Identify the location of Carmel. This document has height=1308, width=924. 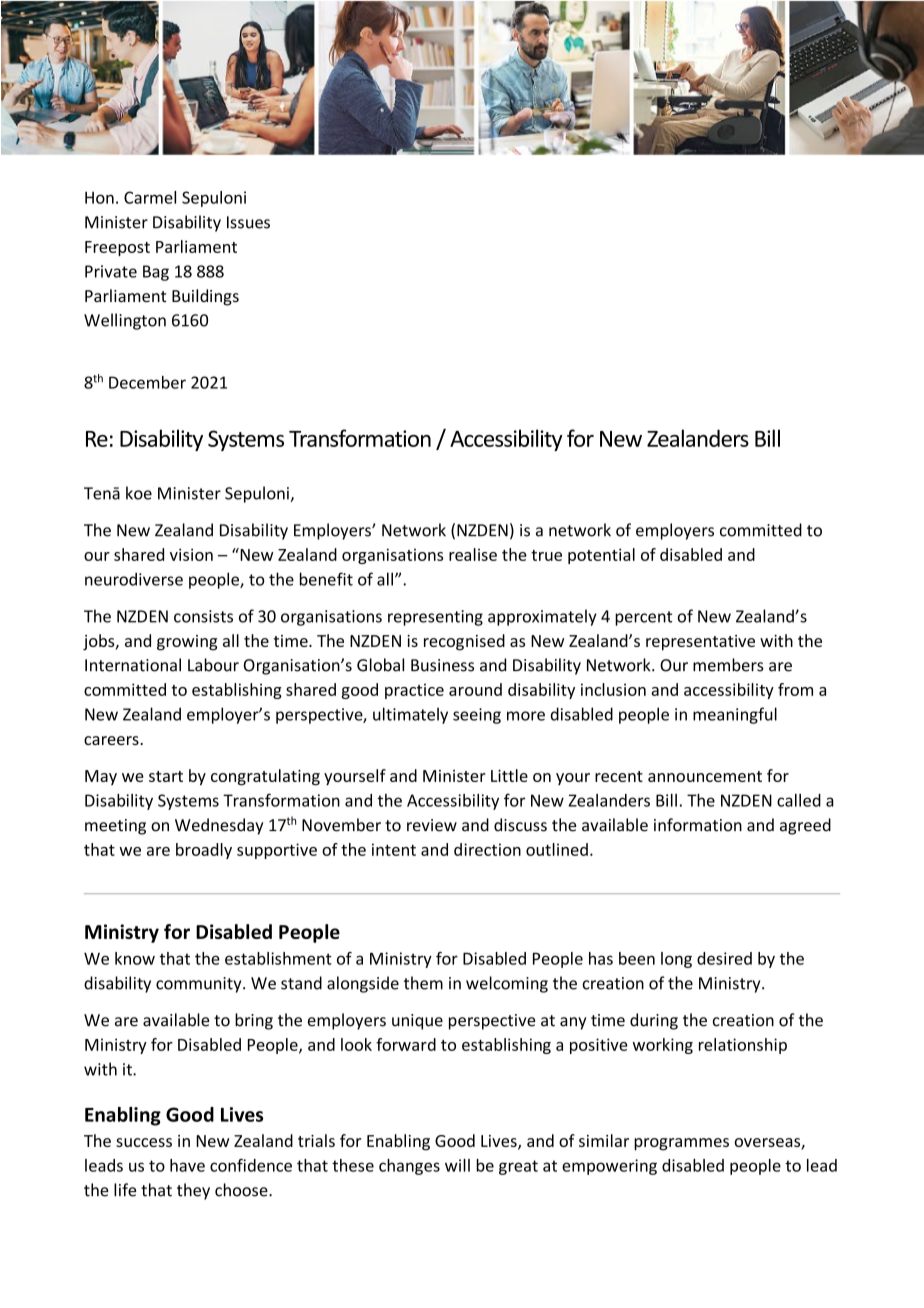
(150, 197).
